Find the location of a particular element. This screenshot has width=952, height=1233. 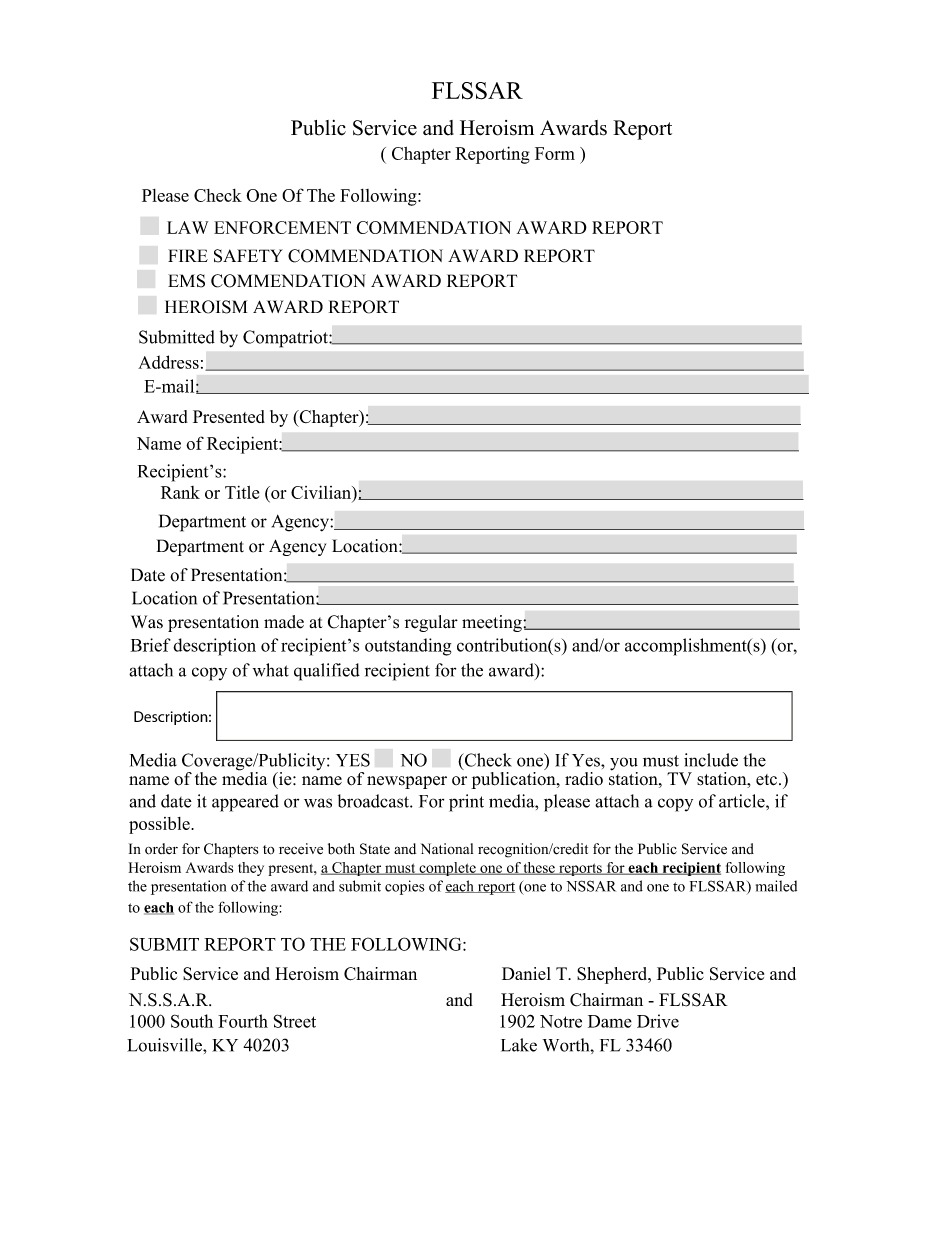

Address is located at coordinates (168, 362).
